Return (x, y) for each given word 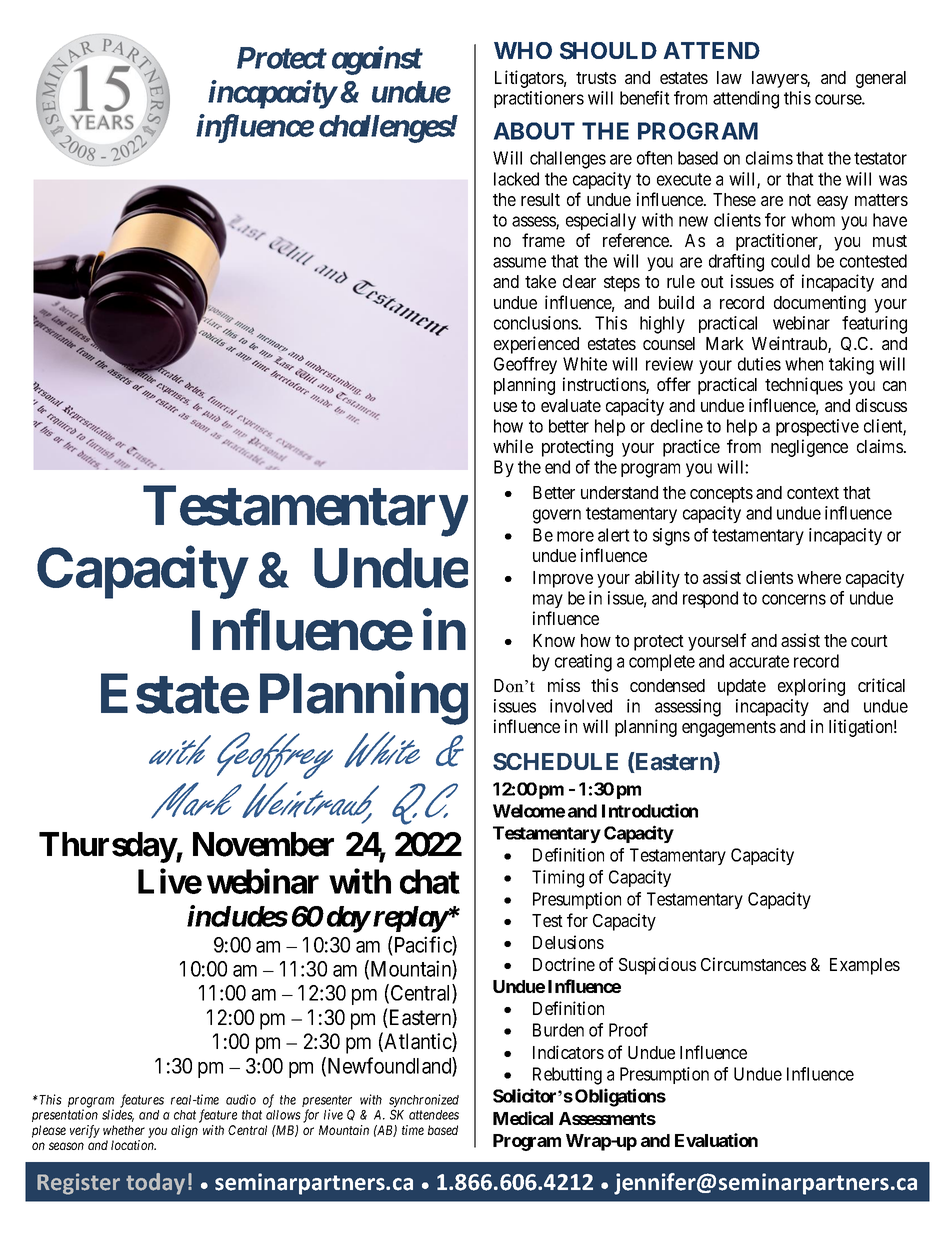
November (263, 844)
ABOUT (534, 131)
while (513, 446)
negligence (809, 448)
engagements (729, 729)
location (133, 1145)
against (377, 60)
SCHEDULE (555, 762)
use (505, 407)
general (881, 79)
